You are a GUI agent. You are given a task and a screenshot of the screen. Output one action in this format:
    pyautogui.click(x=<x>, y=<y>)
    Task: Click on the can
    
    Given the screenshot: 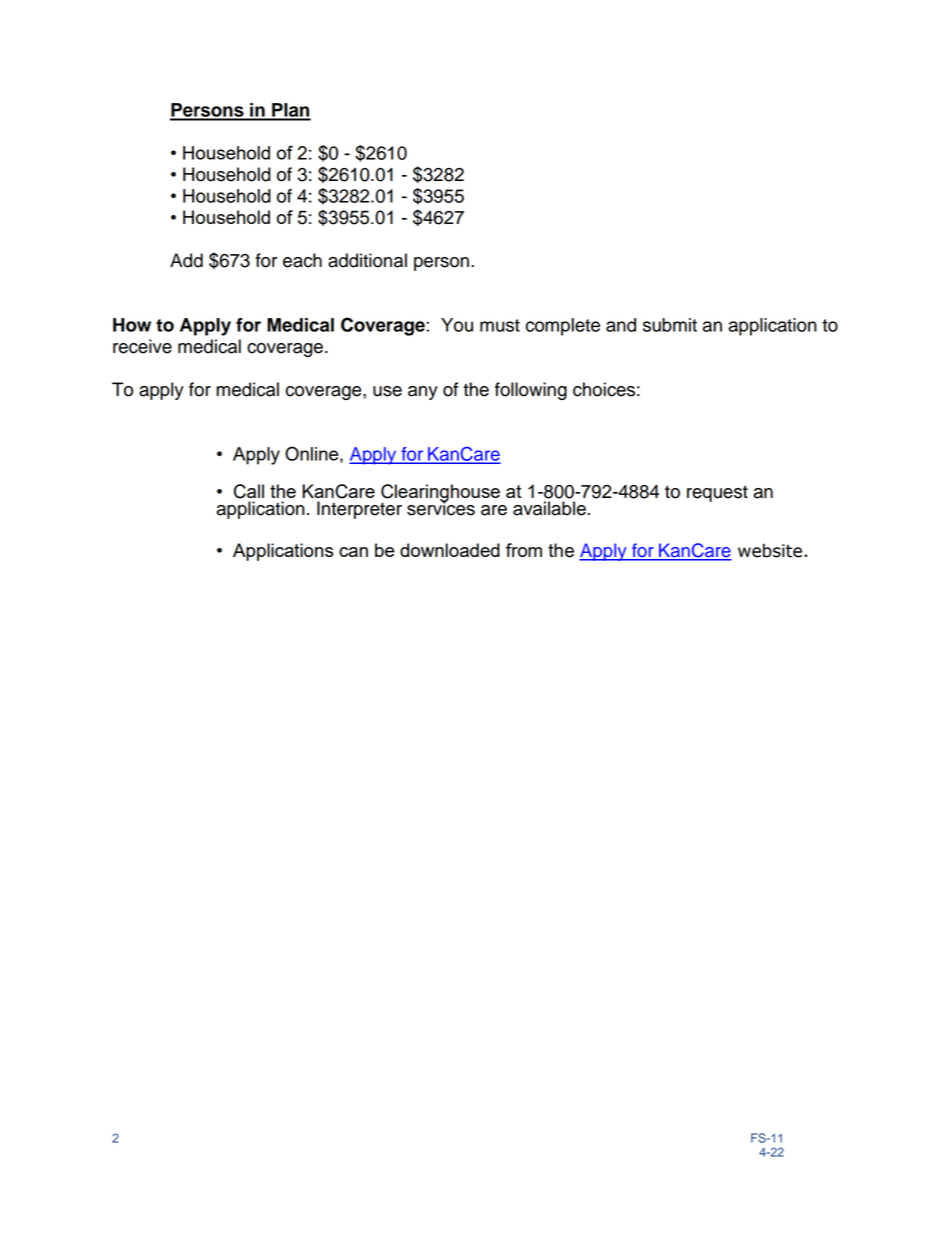 What is the action you would take?
    pyautogui.click(x=353, y=552)
